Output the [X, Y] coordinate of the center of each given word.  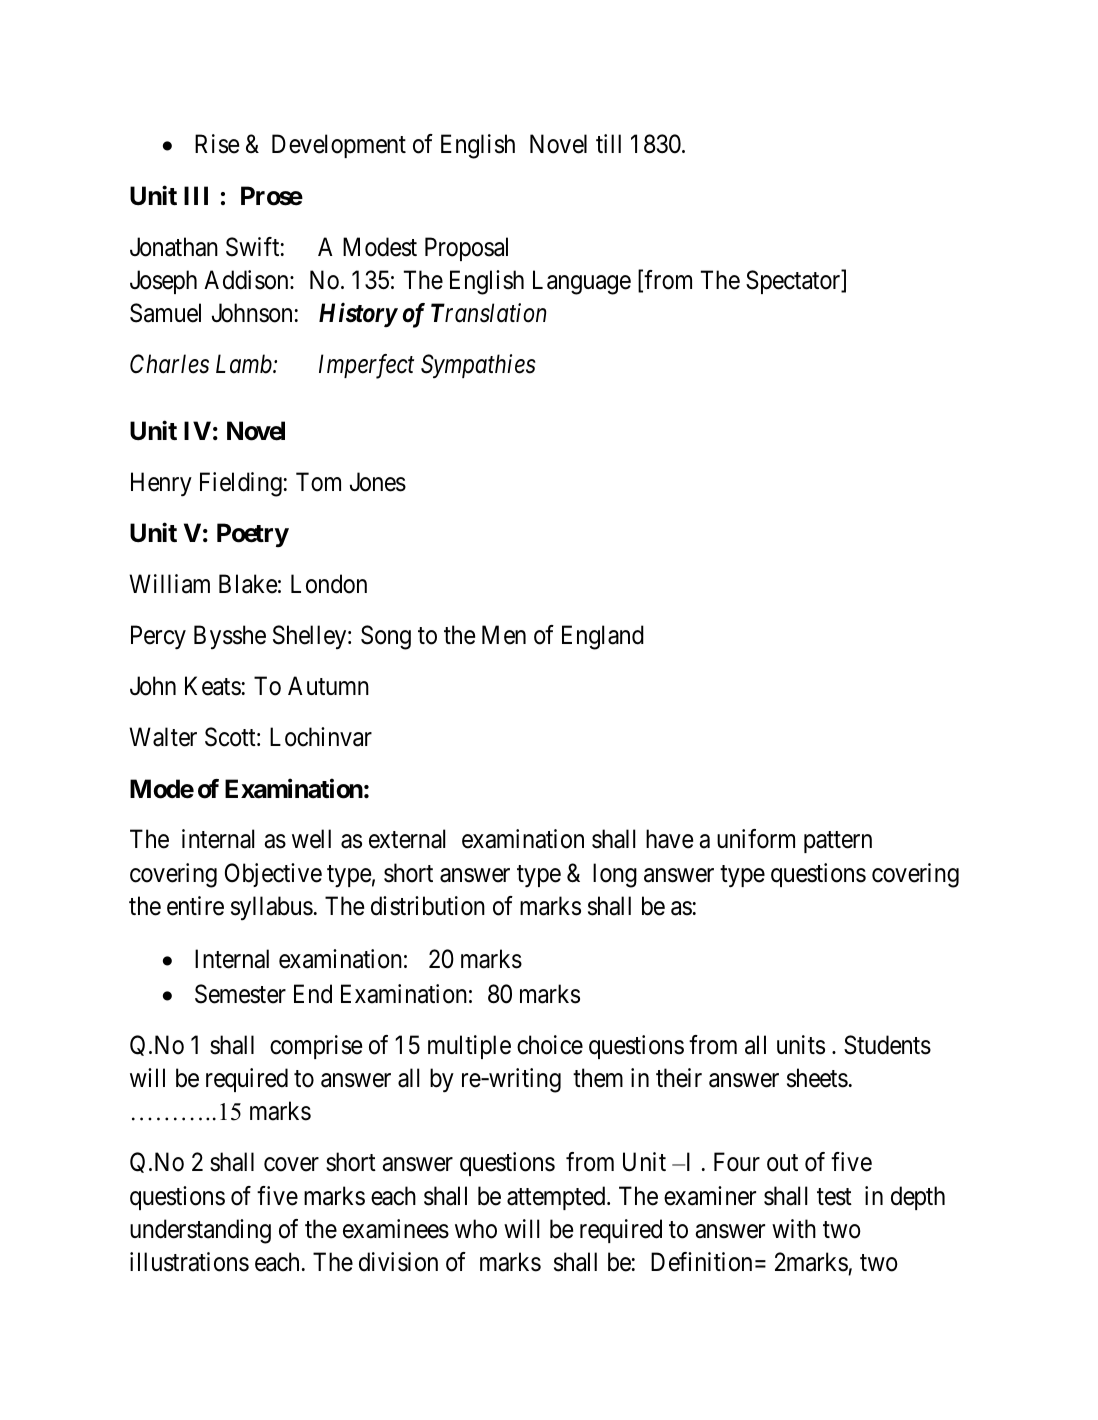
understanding [200, 1231]
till [608, 143]
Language [582, 282]
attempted [557, 1198]
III [196, 195]
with [794, 1228]
